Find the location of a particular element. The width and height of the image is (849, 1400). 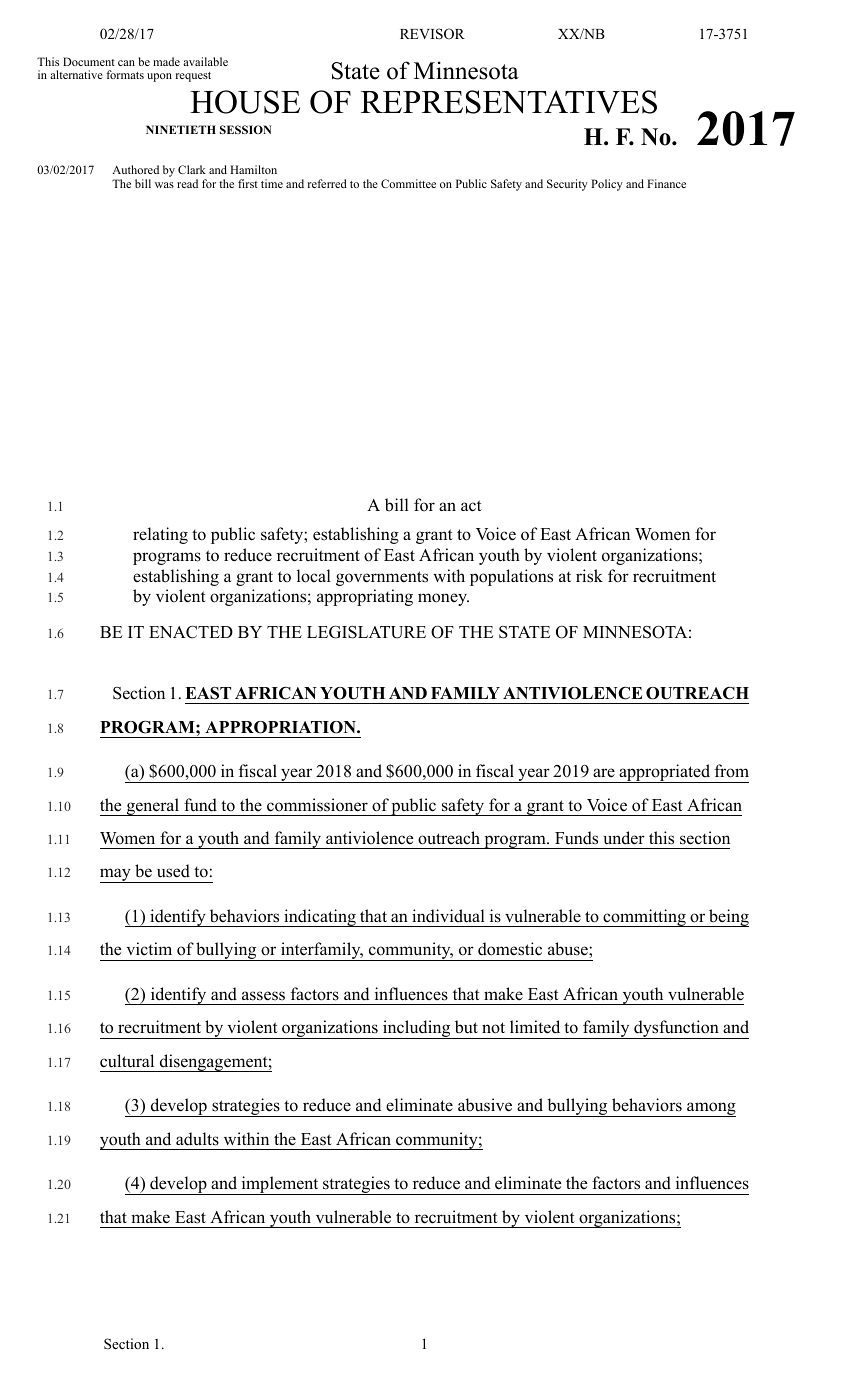

risk is located at coordinates (589, 576).
